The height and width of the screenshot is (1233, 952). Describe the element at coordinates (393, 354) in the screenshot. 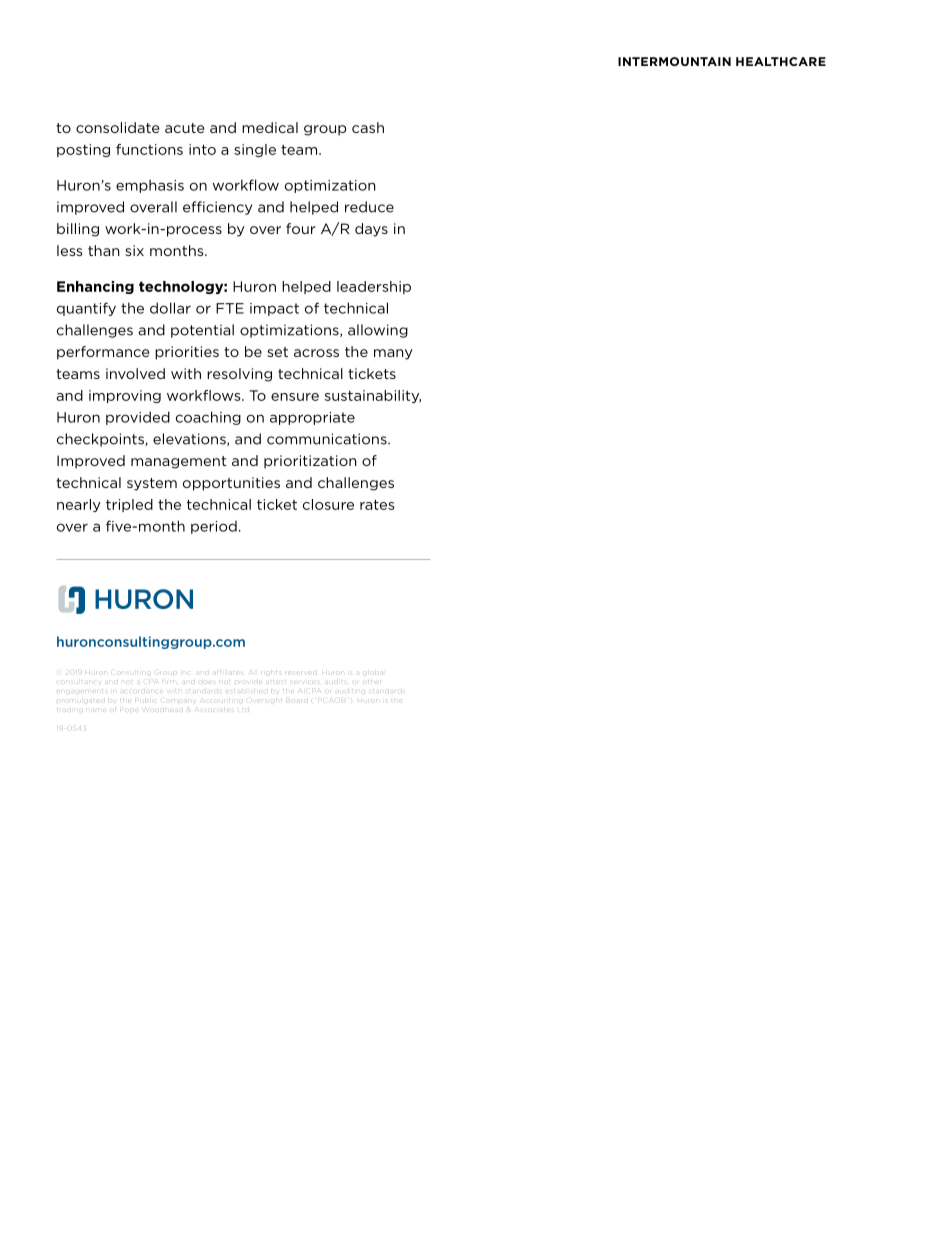

I see `many` at that location.
